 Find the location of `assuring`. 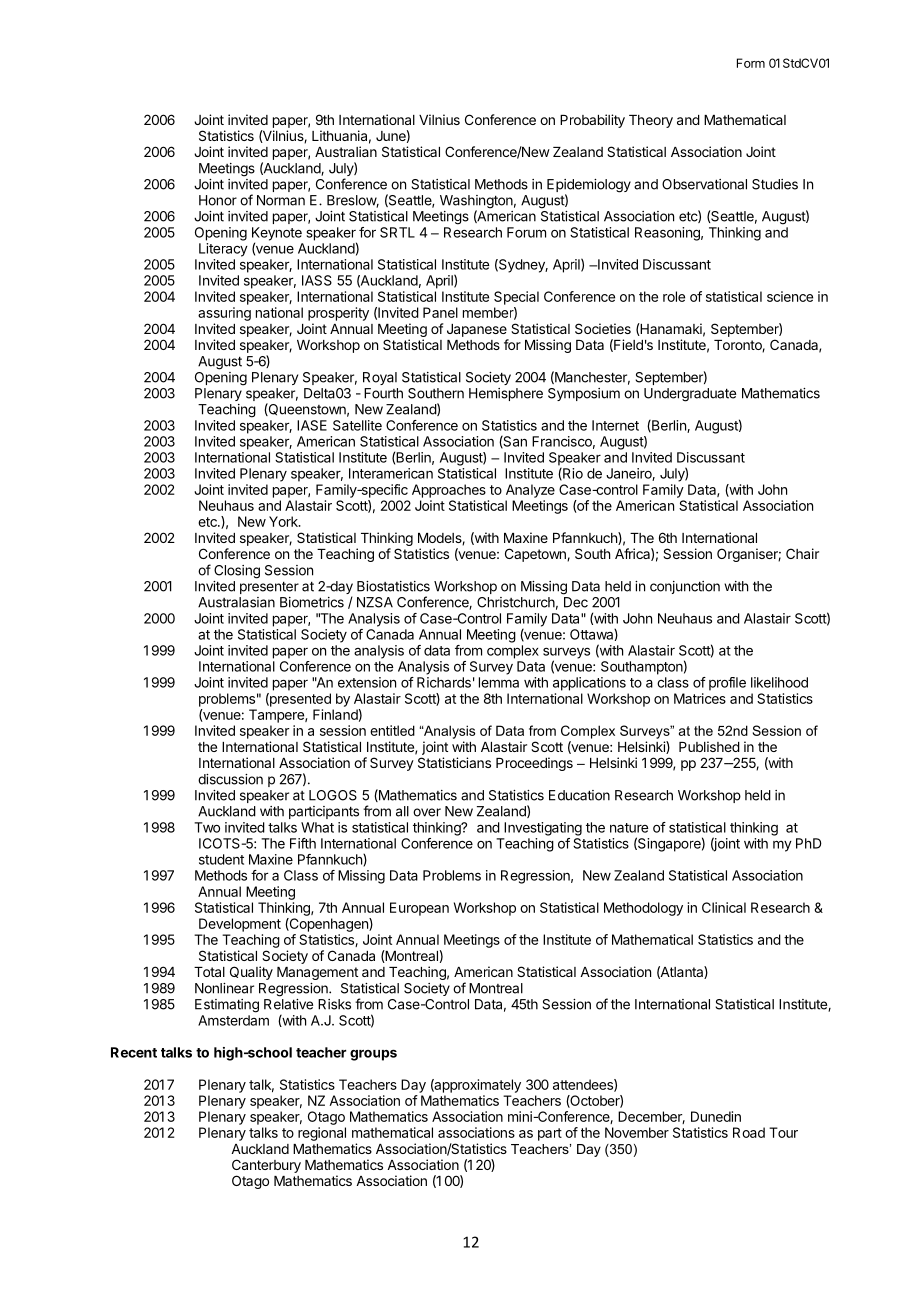

assuring is located at coordinates (224, 314).
